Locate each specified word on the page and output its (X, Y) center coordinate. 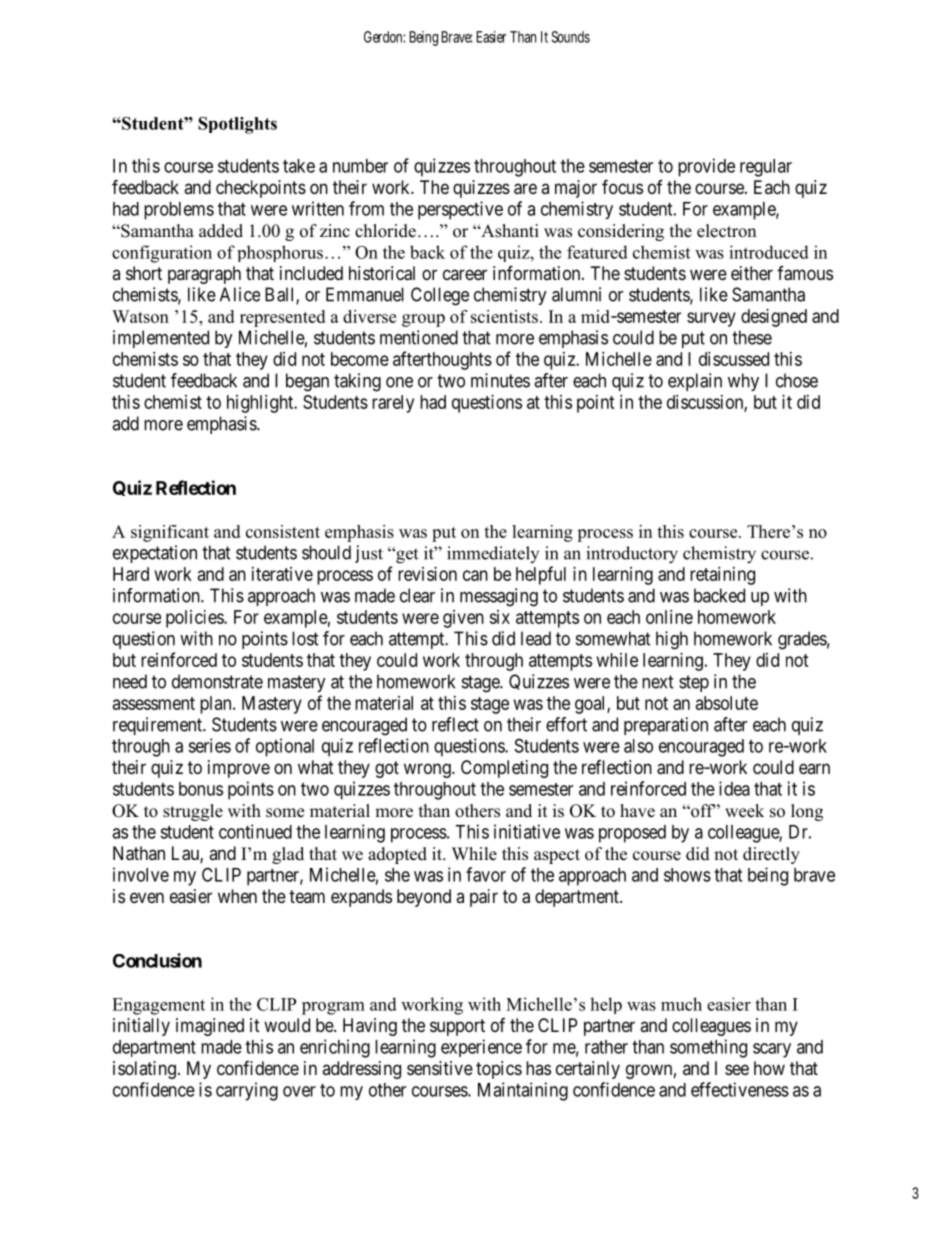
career (465, 274)
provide (706, 167)
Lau (186, 854)
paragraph (204, 275)
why (743, 382)
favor (486, 874)
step (694, 683)
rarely (393, 404)
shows (687, 875)
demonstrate (217, 681)
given (463, 619)
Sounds (571, 37)
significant (170, 533)
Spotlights (237, 125)
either (752, 273)
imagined (210, 1027)
